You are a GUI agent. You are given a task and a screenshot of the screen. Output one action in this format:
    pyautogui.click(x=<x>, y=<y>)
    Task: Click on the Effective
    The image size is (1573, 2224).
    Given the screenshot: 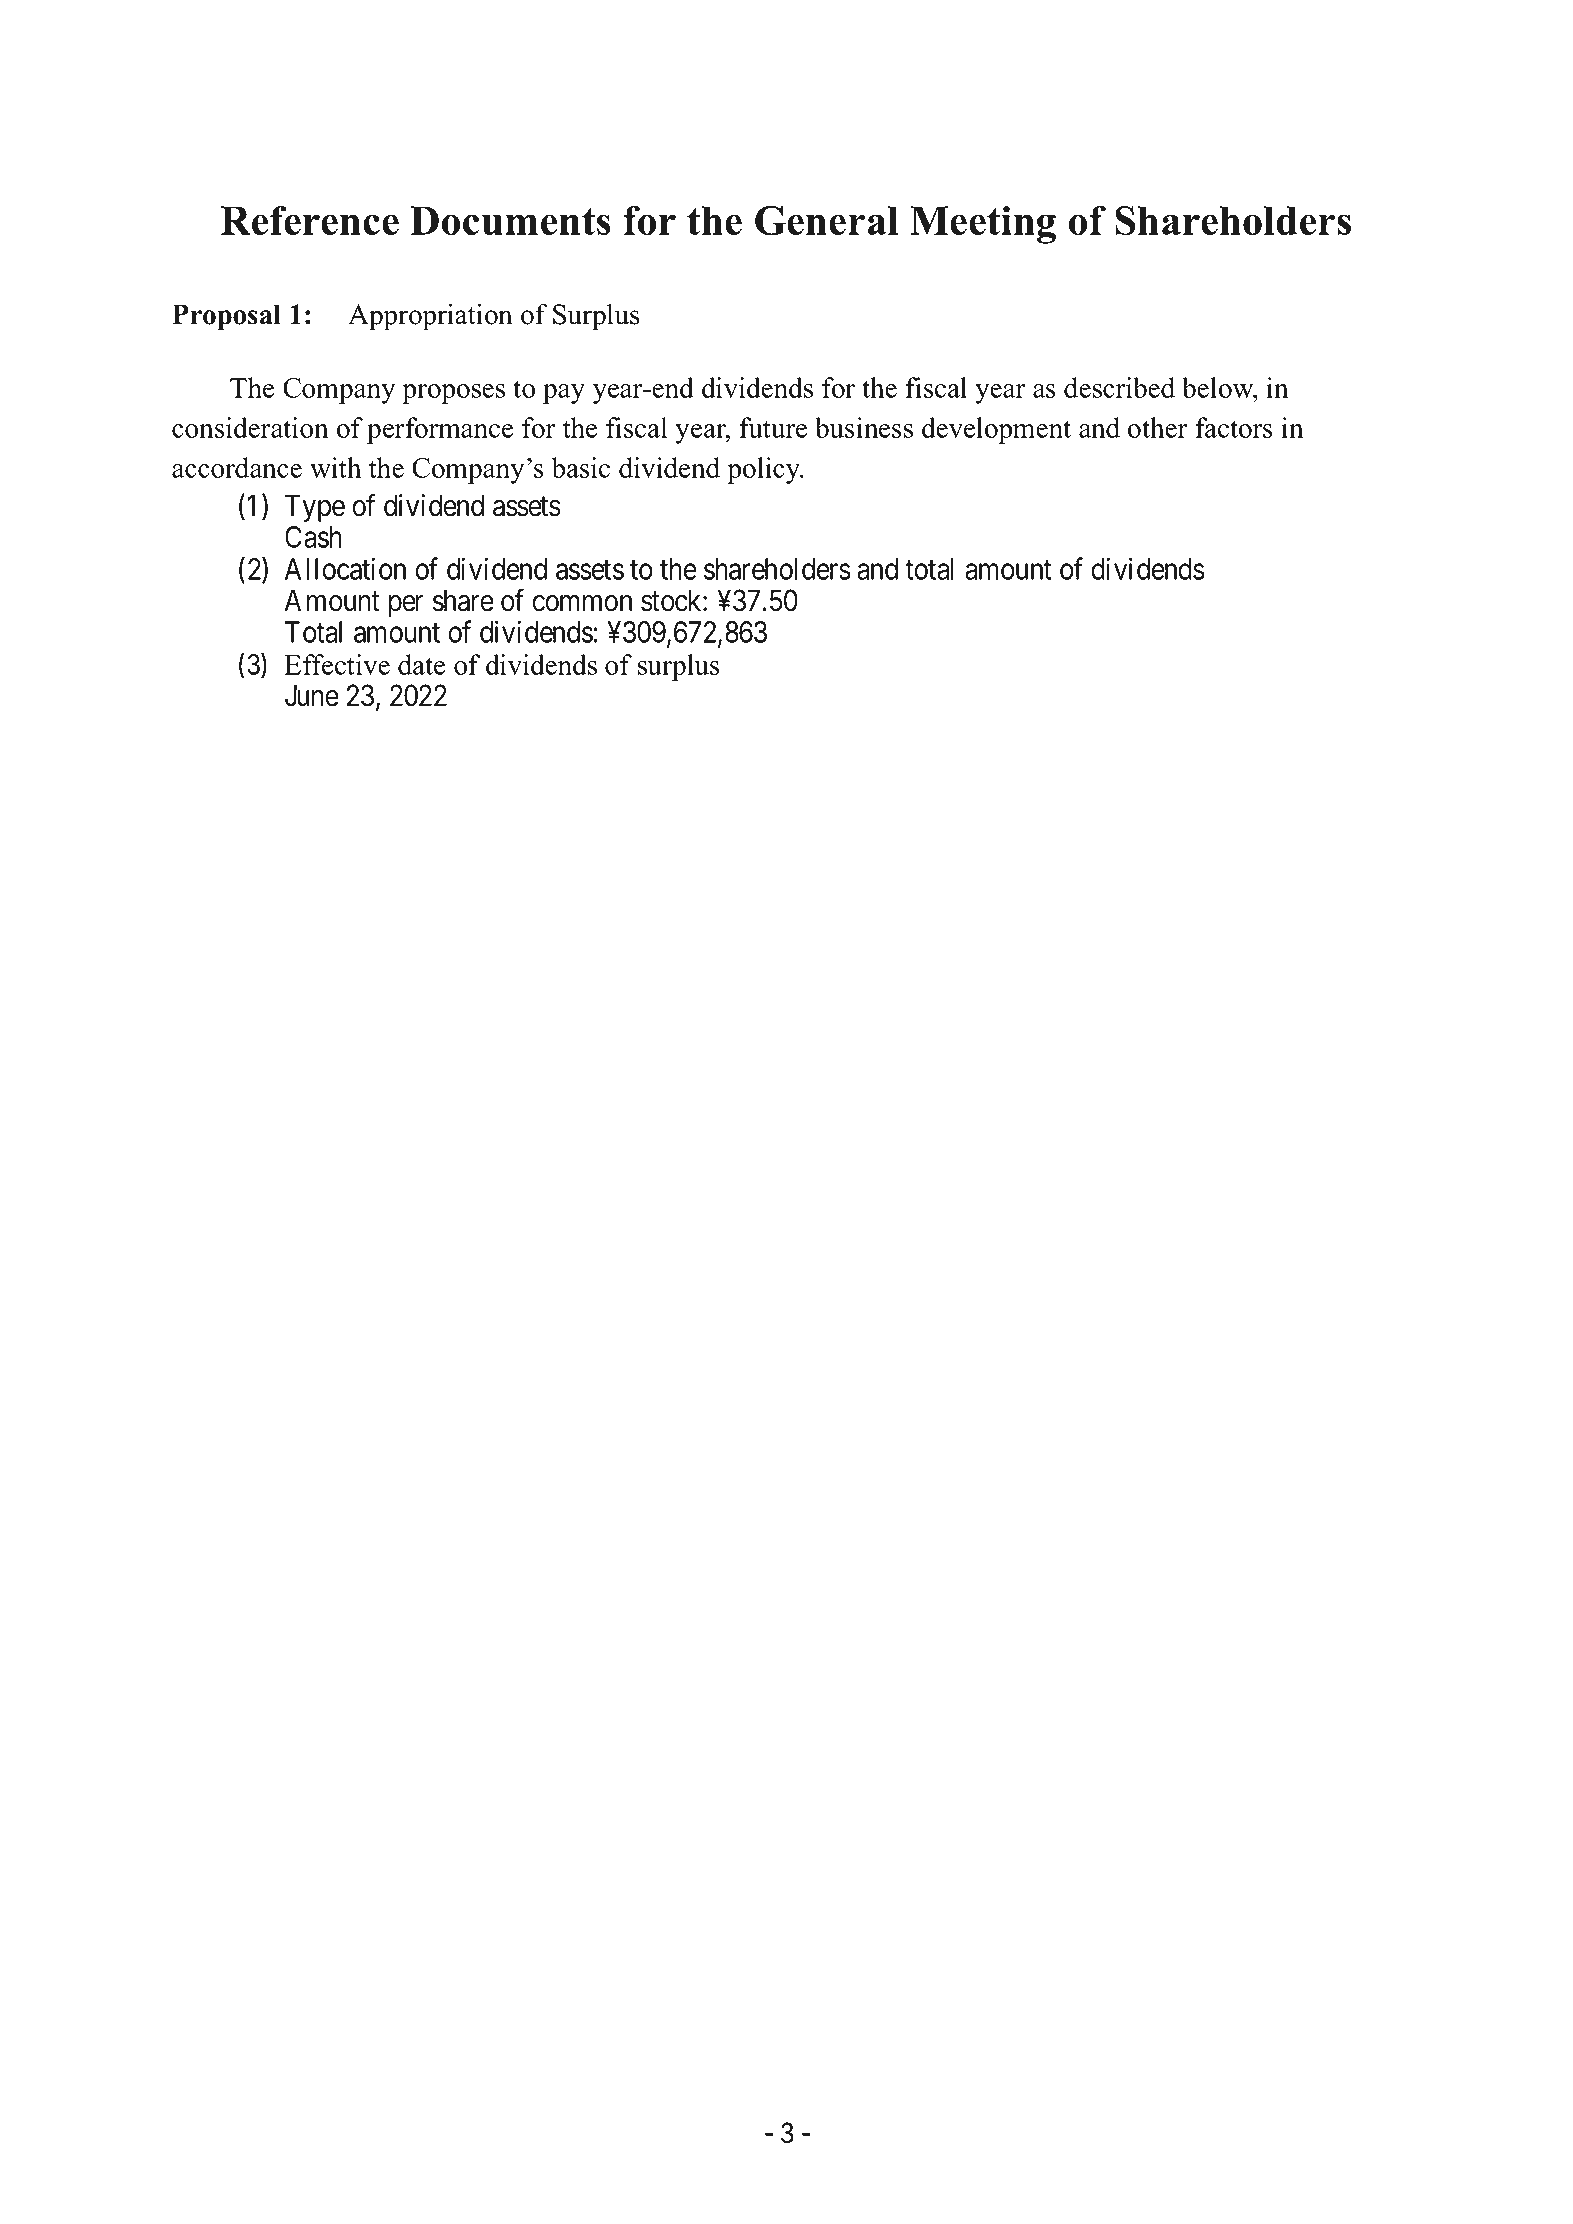 What is the action you would take?
    pyautogui.click(x=337, y=664)
